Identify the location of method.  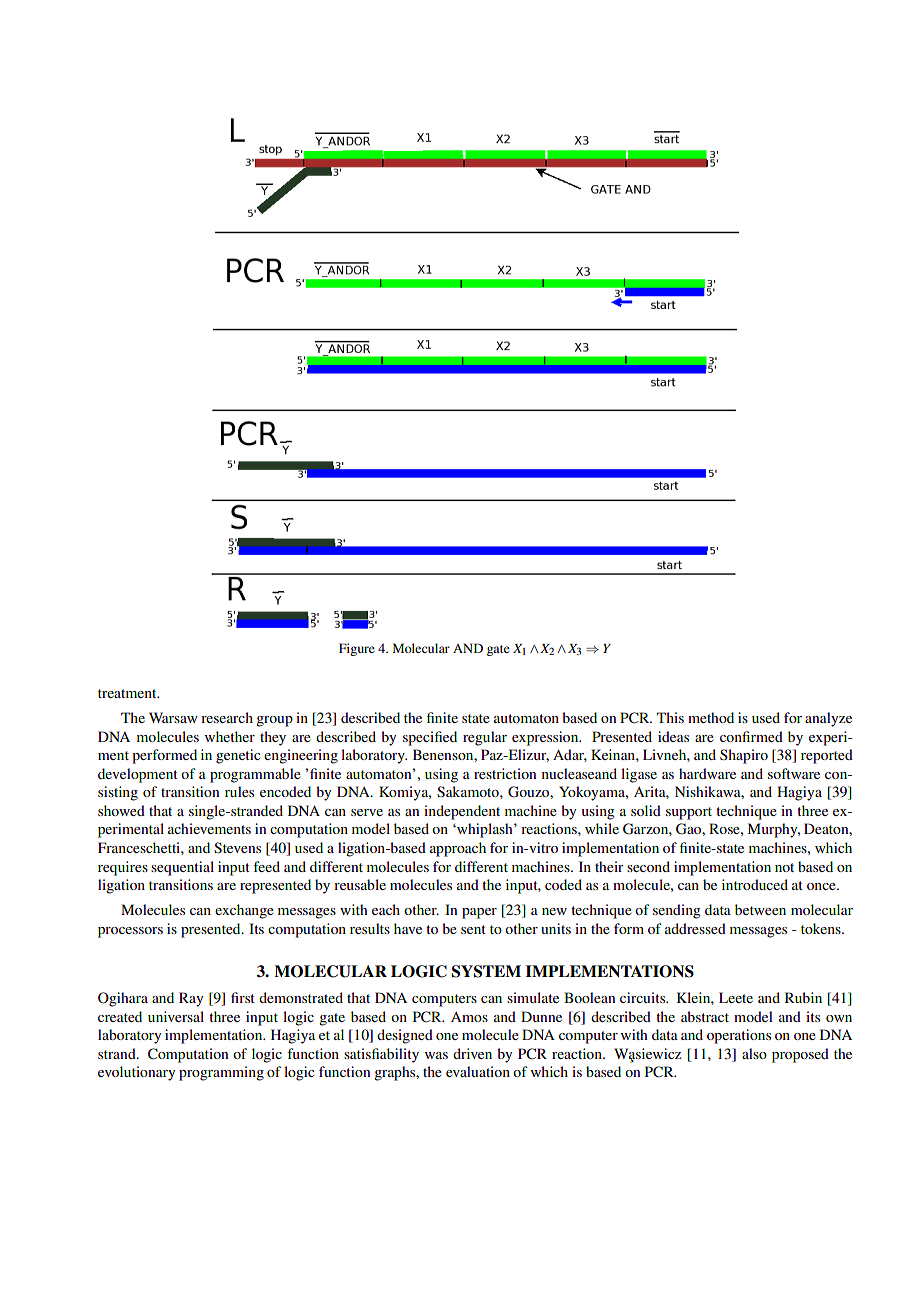
(711, 717).
